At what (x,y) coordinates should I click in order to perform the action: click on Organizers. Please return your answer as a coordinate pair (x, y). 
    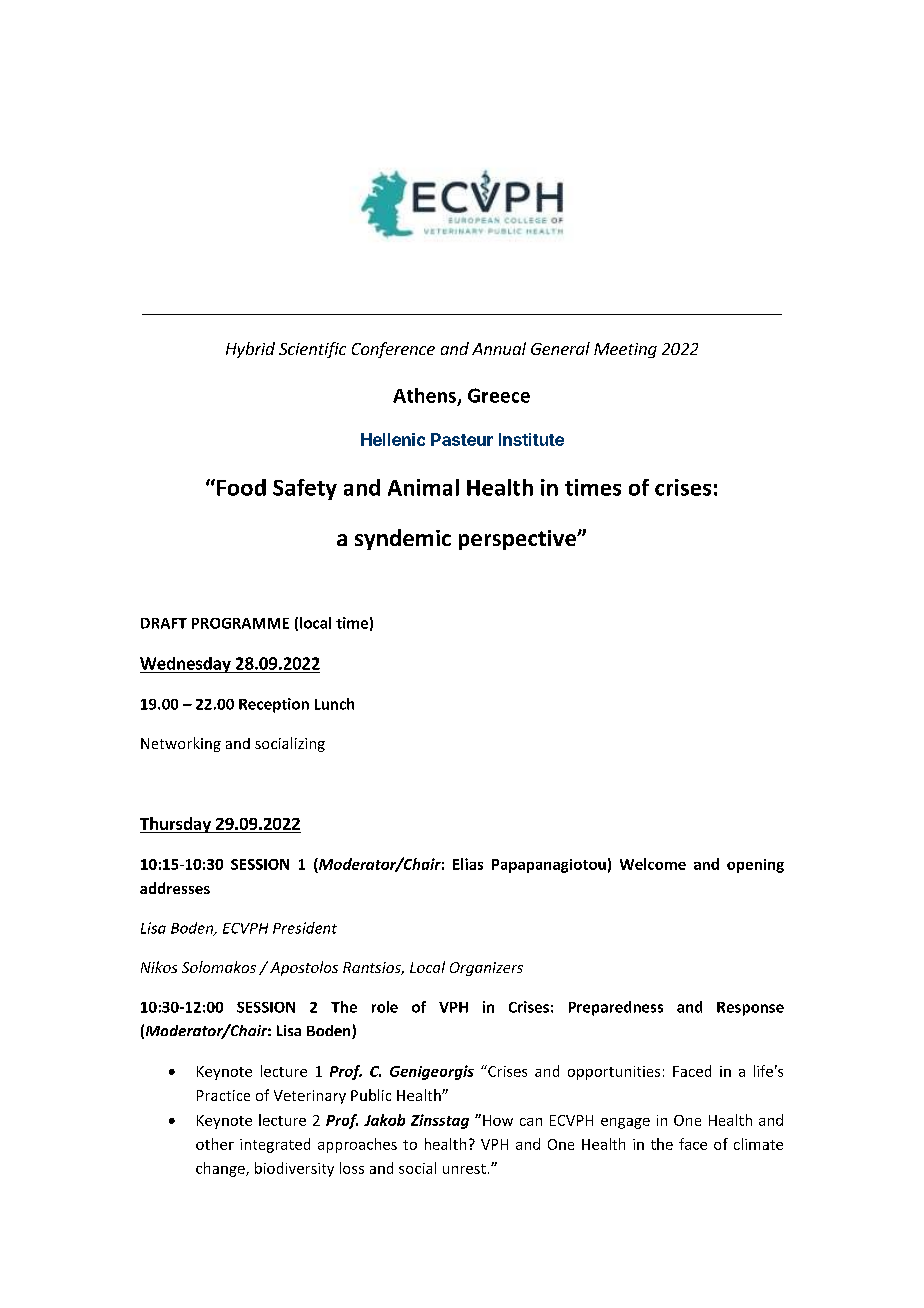
    Looking at the image, I should click on (486, 969).
